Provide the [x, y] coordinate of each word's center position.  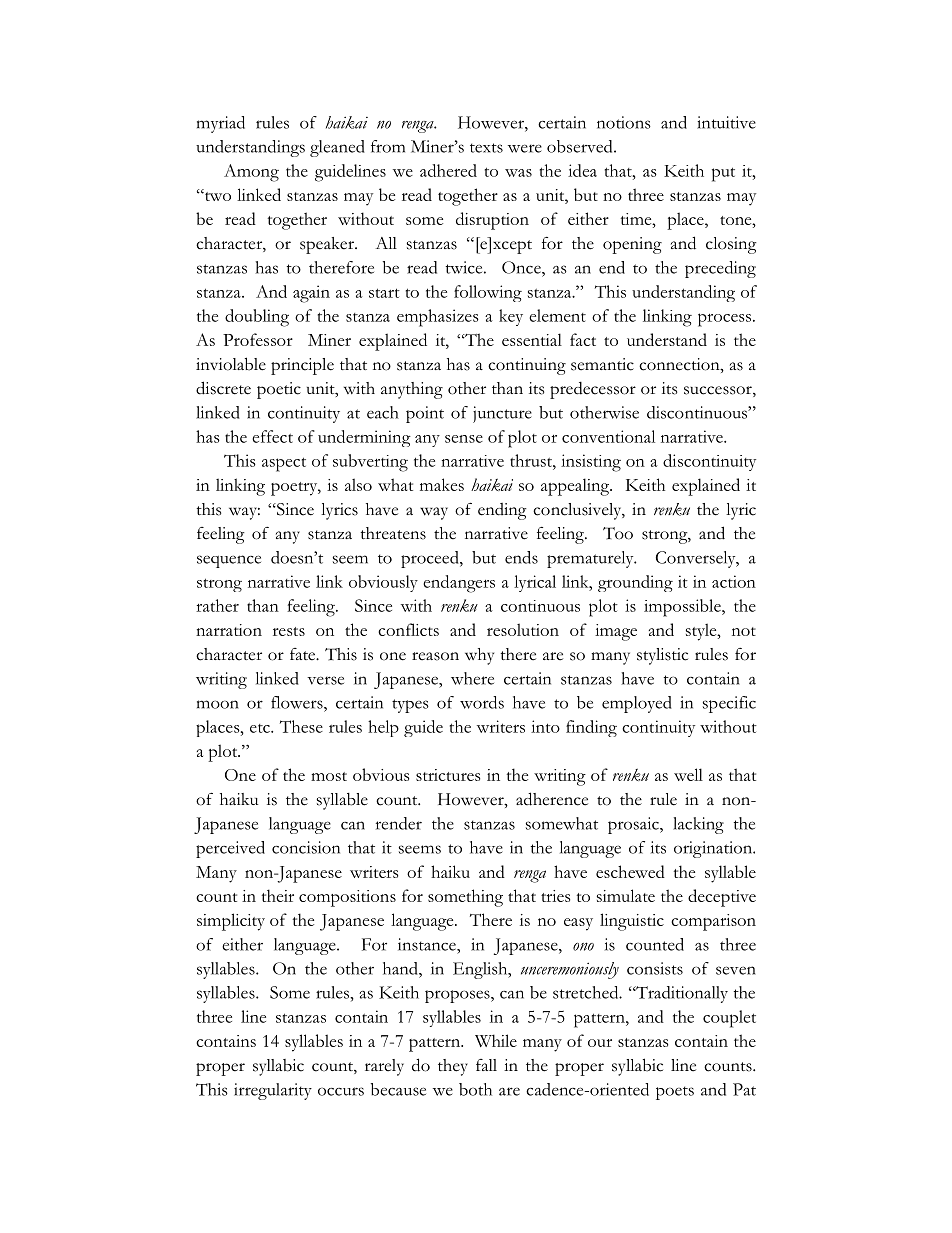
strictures [448, 775]
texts [486, 148]
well [688, 774]
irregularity [273, 1091]
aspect [284, 464]
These [301, 726]
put [723, 174]
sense [464, 439]
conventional [608, 436]
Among [251, 173]
